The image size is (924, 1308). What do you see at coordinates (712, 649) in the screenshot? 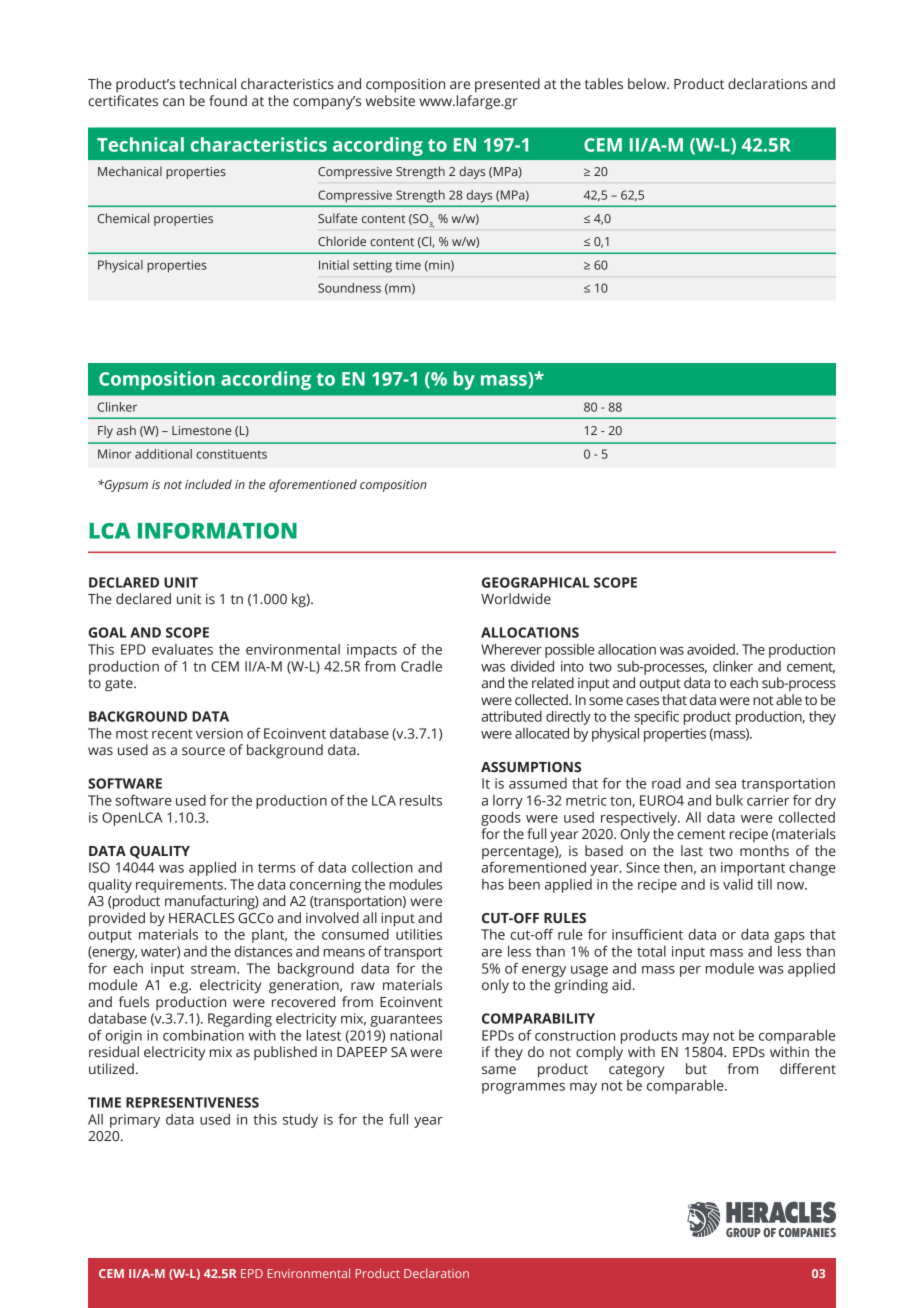
I see `avoided` at bounding box center [712, 649].
